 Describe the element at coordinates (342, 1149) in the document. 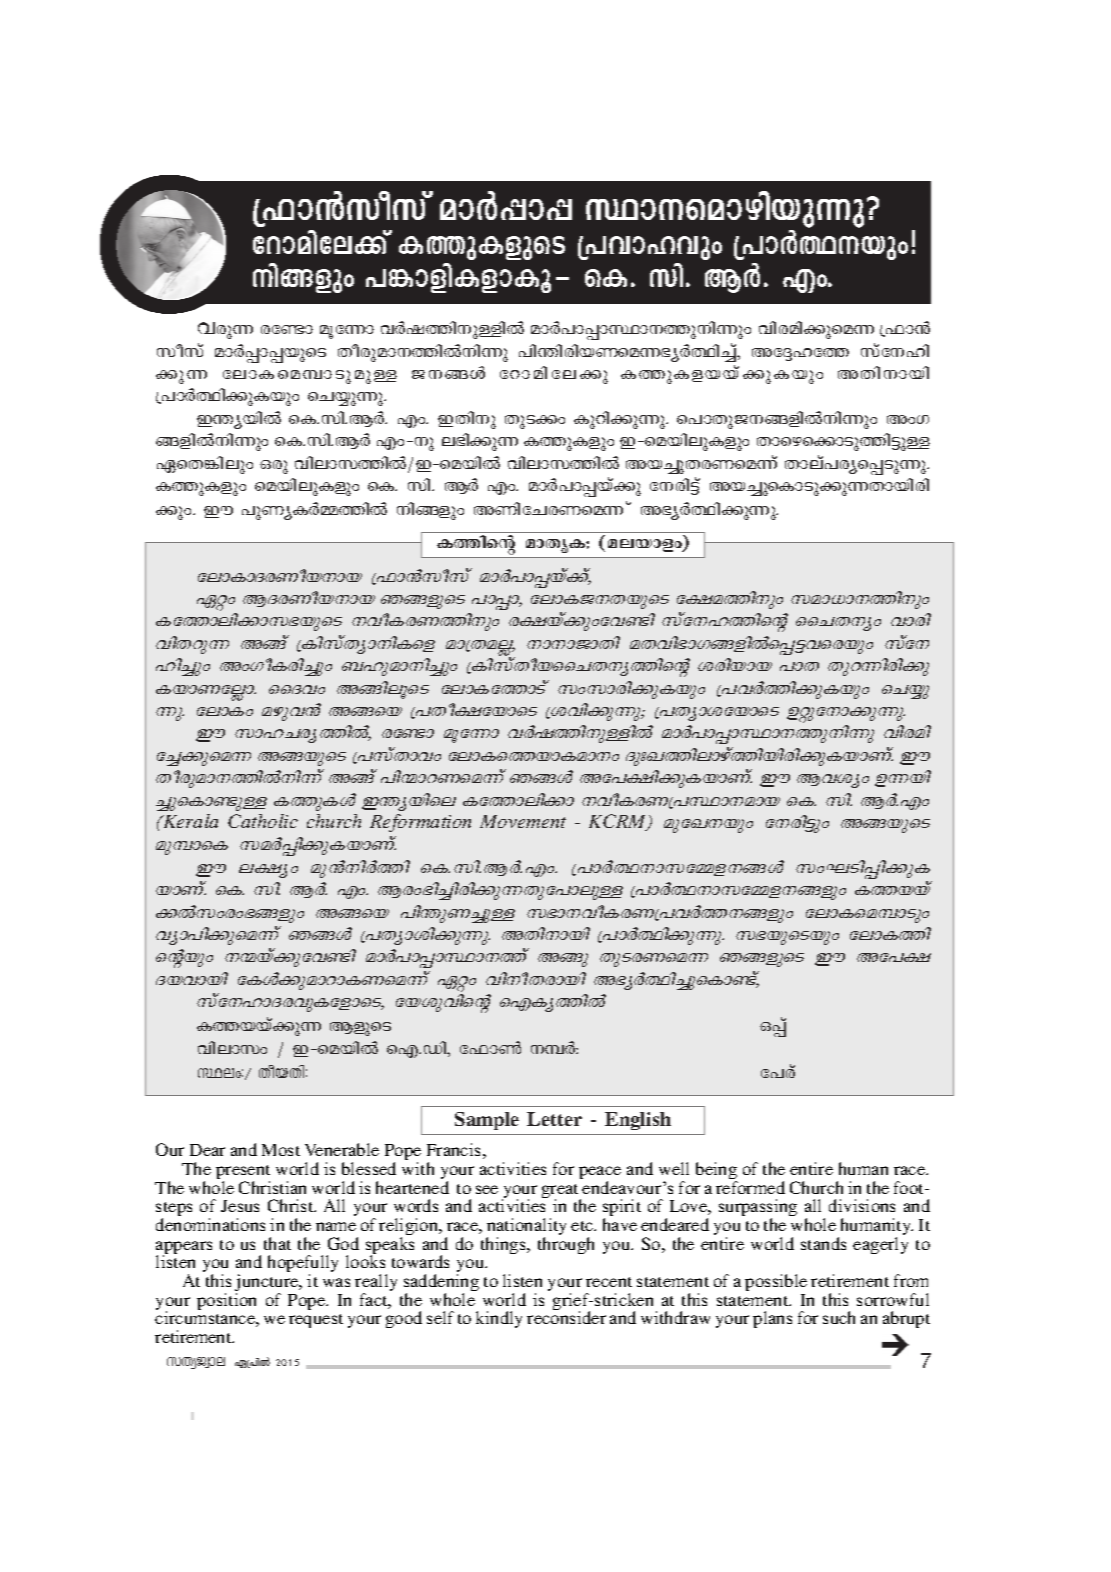

I see `Venerable` at that location.
